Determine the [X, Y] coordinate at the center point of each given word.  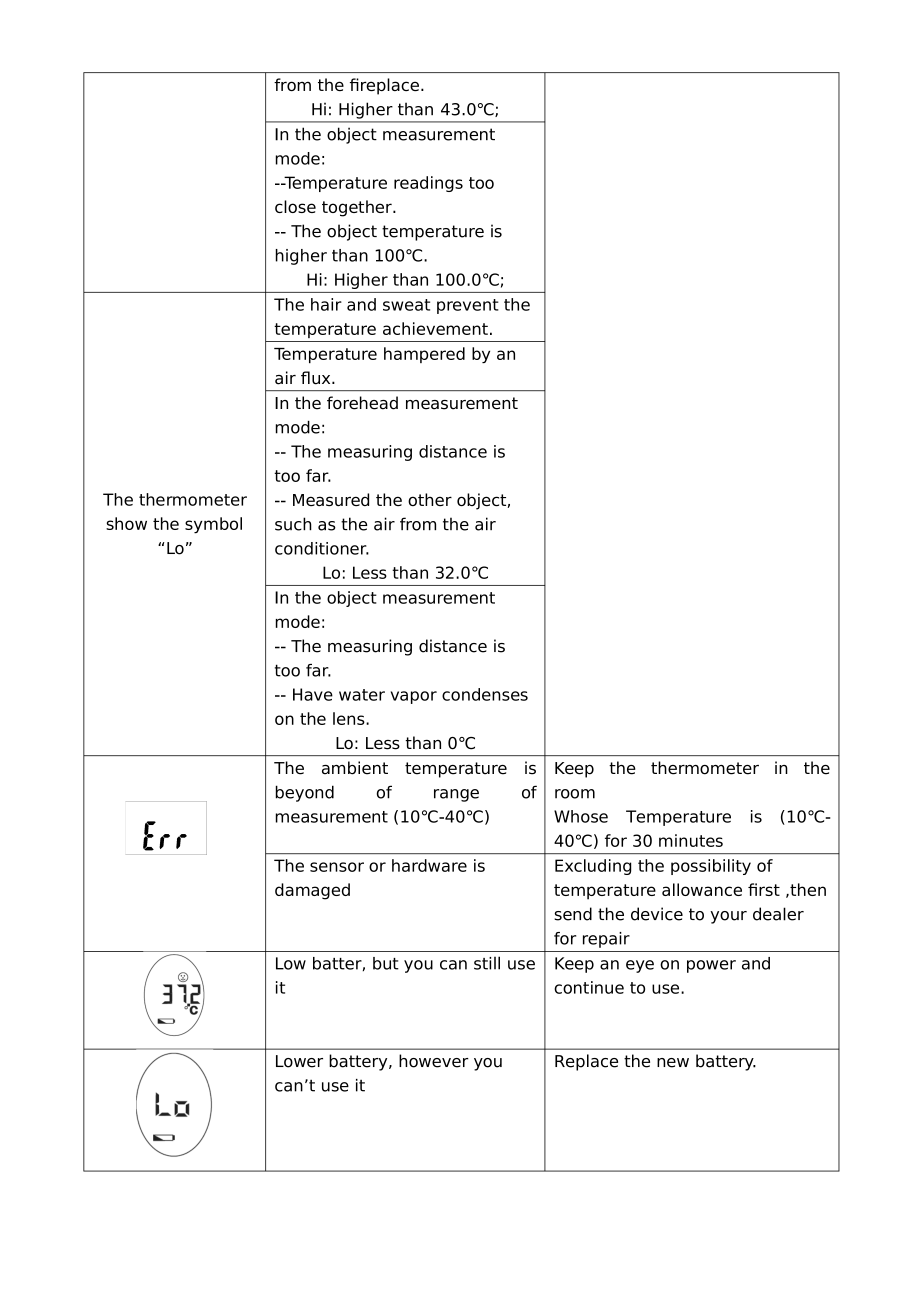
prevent [468, 306]
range [456, 795]
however [434, 1061]
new [673, 1063]
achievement [435, 328]
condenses [485, 694]
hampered [424, 355]
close [295, 206]
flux [317, 378]
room [575, 794]
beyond [305, 793]
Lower [299, 1061]
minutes [691, 840]
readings [428, 184]
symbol [213, 525]
